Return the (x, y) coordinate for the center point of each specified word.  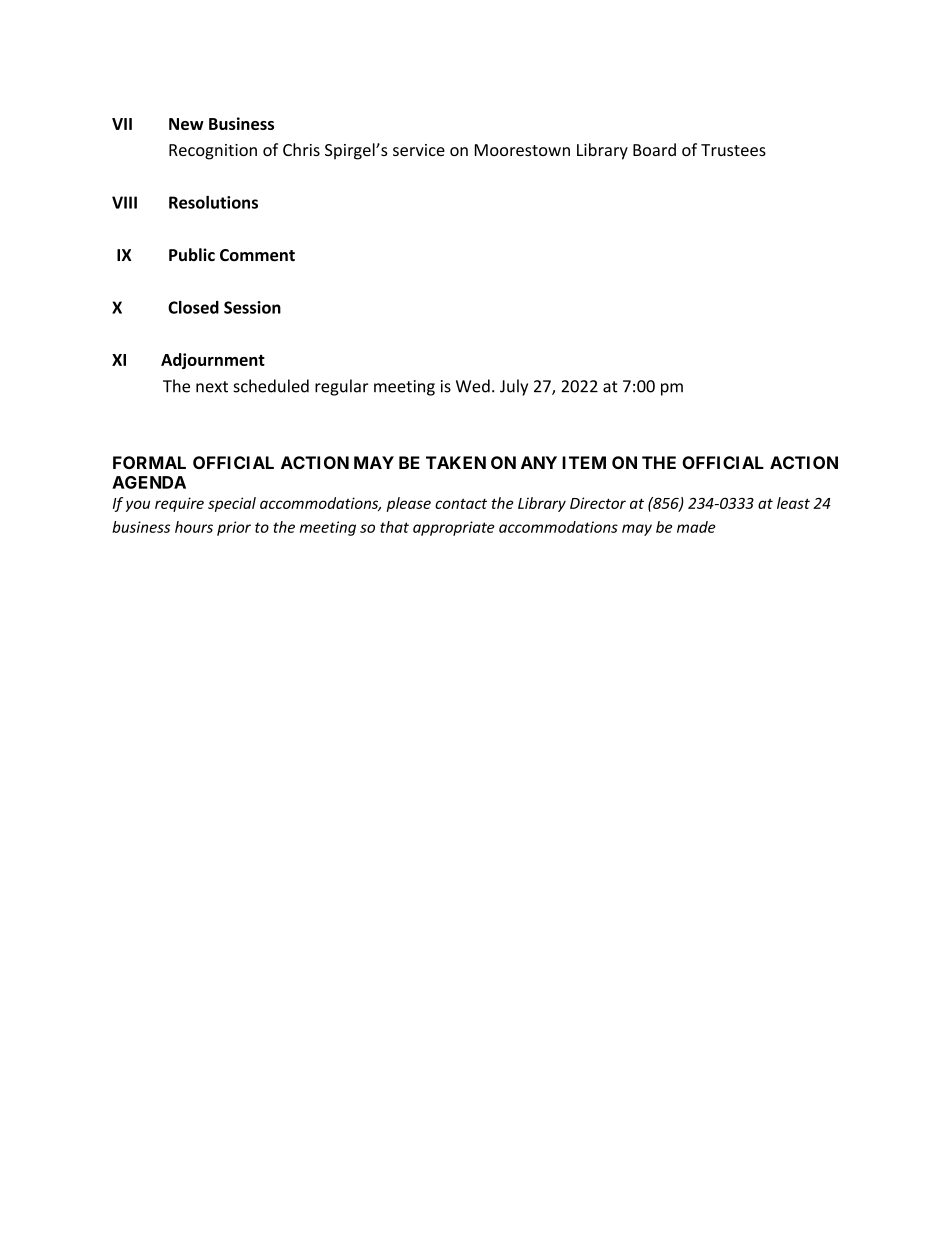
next (212, 387)
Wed (473, 386)
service (419, 150)
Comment (257, 255)
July (514, 387)
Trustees (733, 150)
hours (194, 527)
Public (192, 254)
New (186, 124)
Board (654, 149)
